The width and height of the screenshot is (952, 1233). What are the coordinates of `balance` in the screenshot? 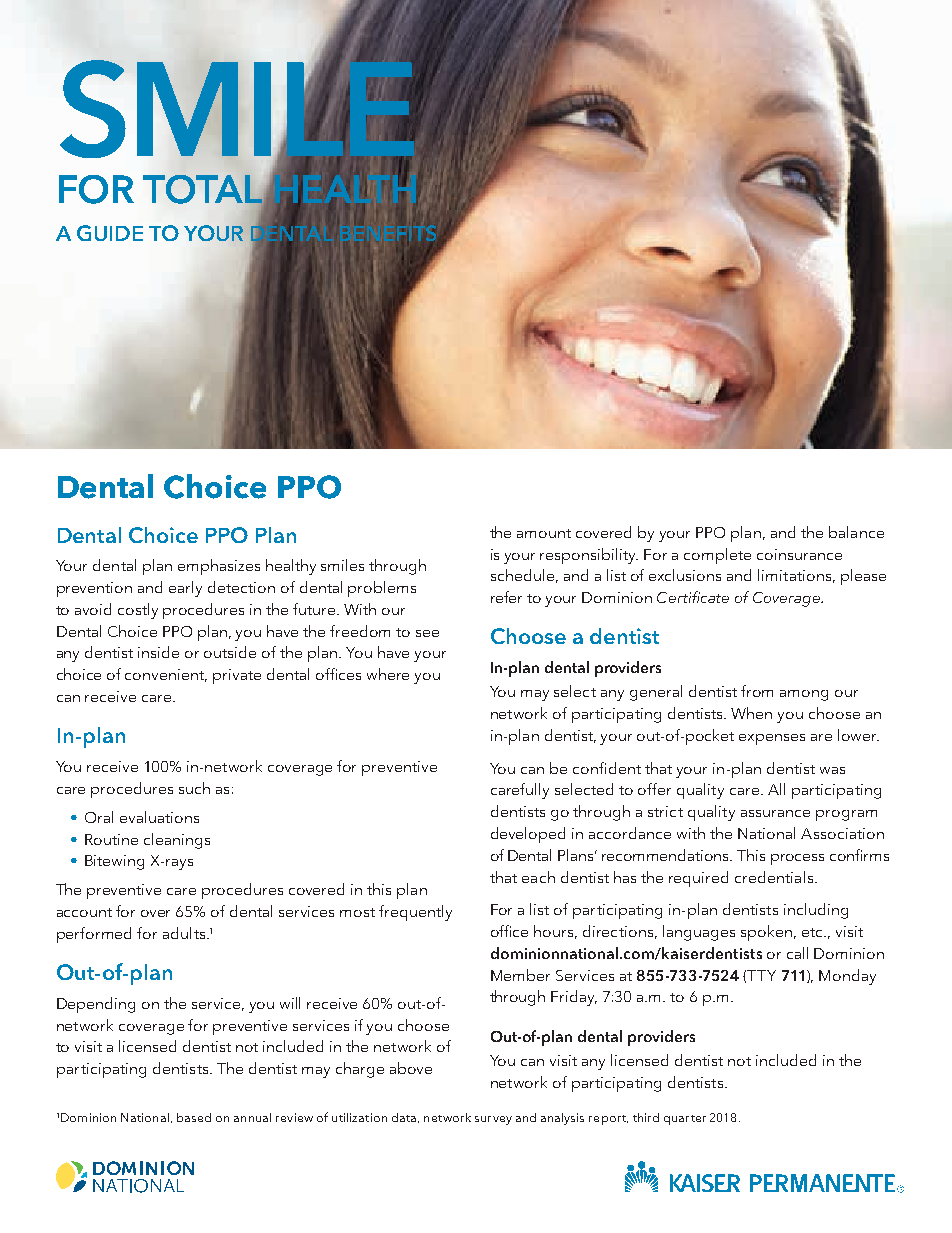 It's located at (856, 532).
